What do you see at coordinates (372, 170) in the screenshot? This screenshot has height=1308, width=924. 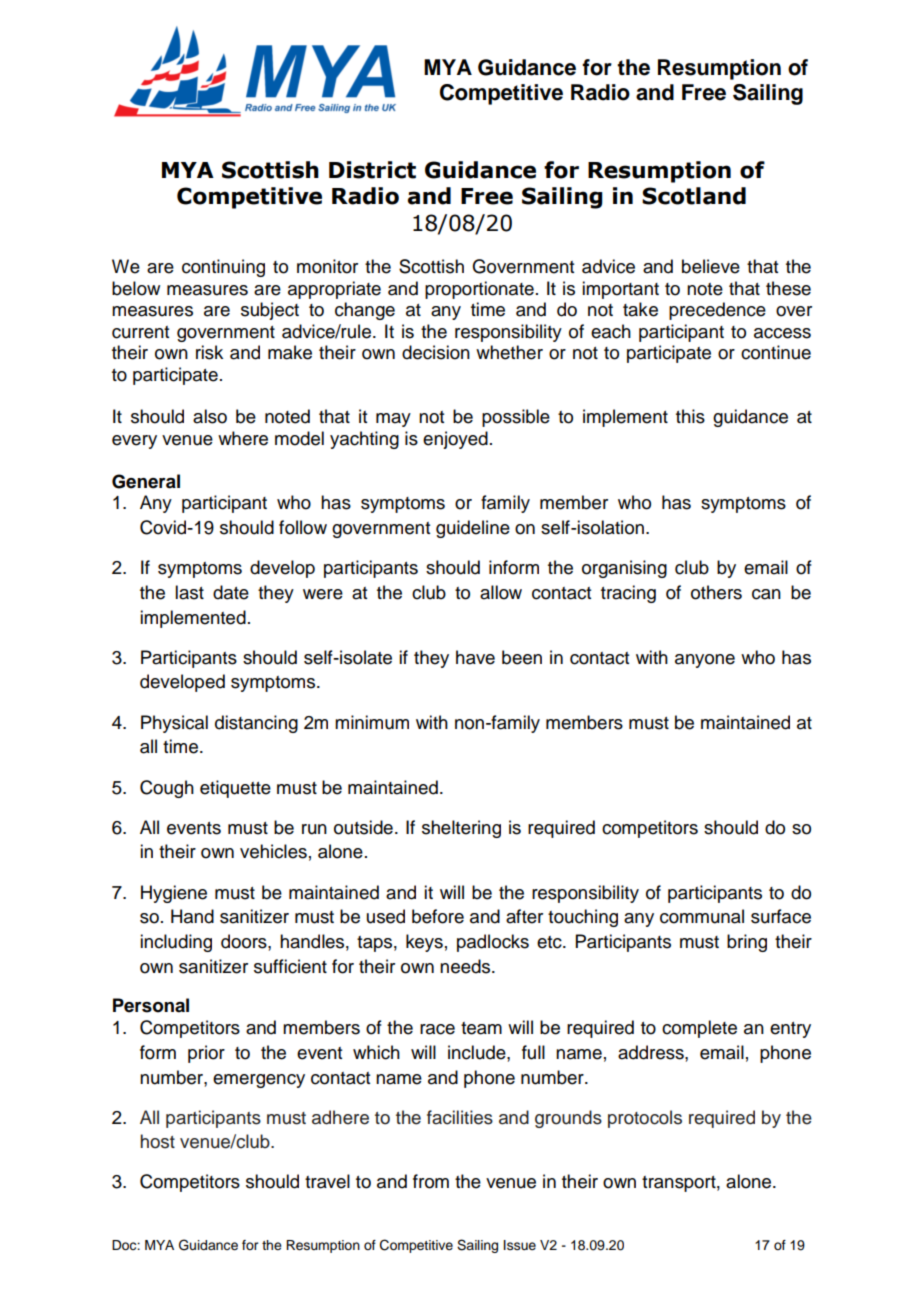 I see `District` at bounding box center [372, 170].
